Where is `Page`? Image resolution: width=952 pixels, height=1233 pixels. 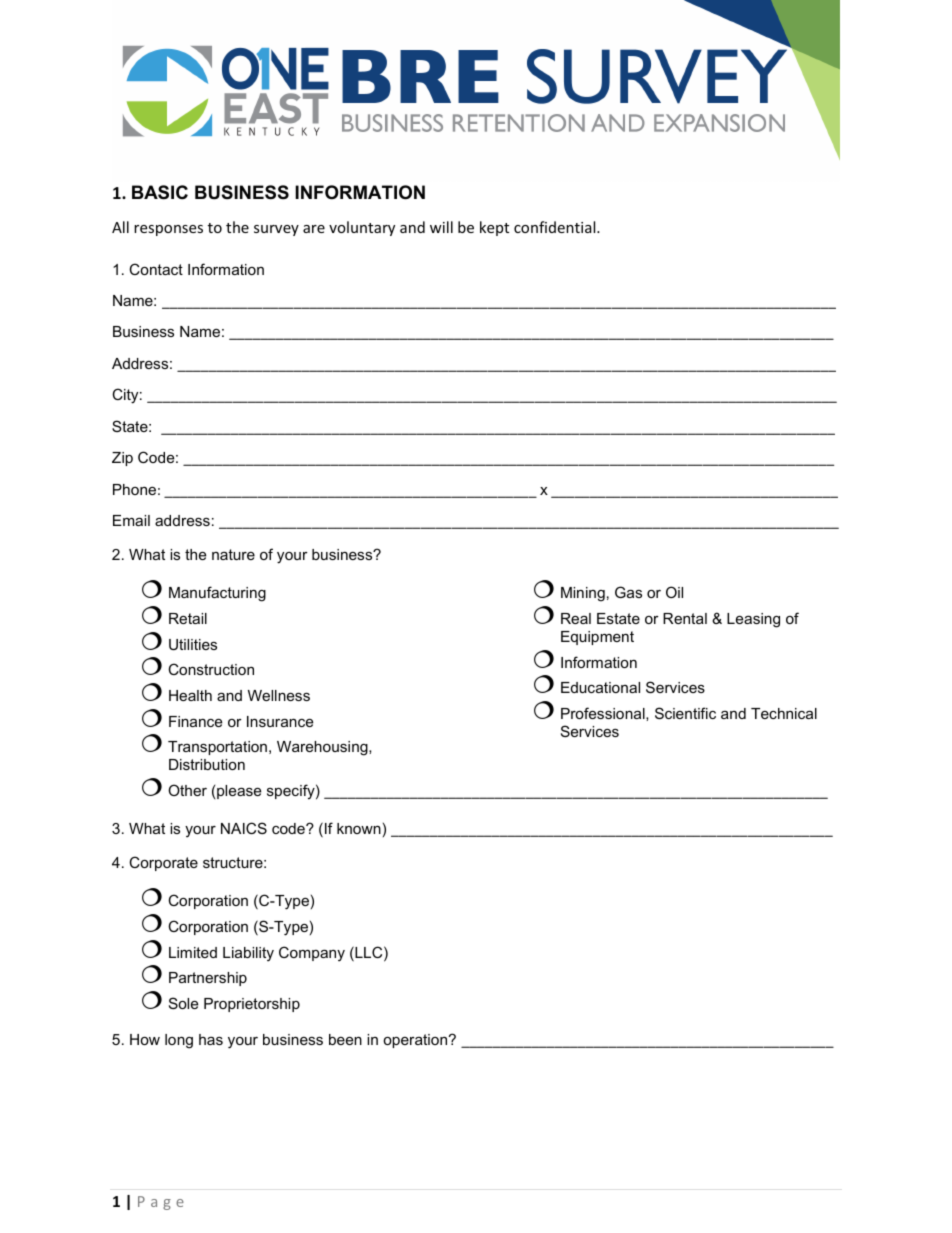 Page is located at coordinates (161, 1203).
